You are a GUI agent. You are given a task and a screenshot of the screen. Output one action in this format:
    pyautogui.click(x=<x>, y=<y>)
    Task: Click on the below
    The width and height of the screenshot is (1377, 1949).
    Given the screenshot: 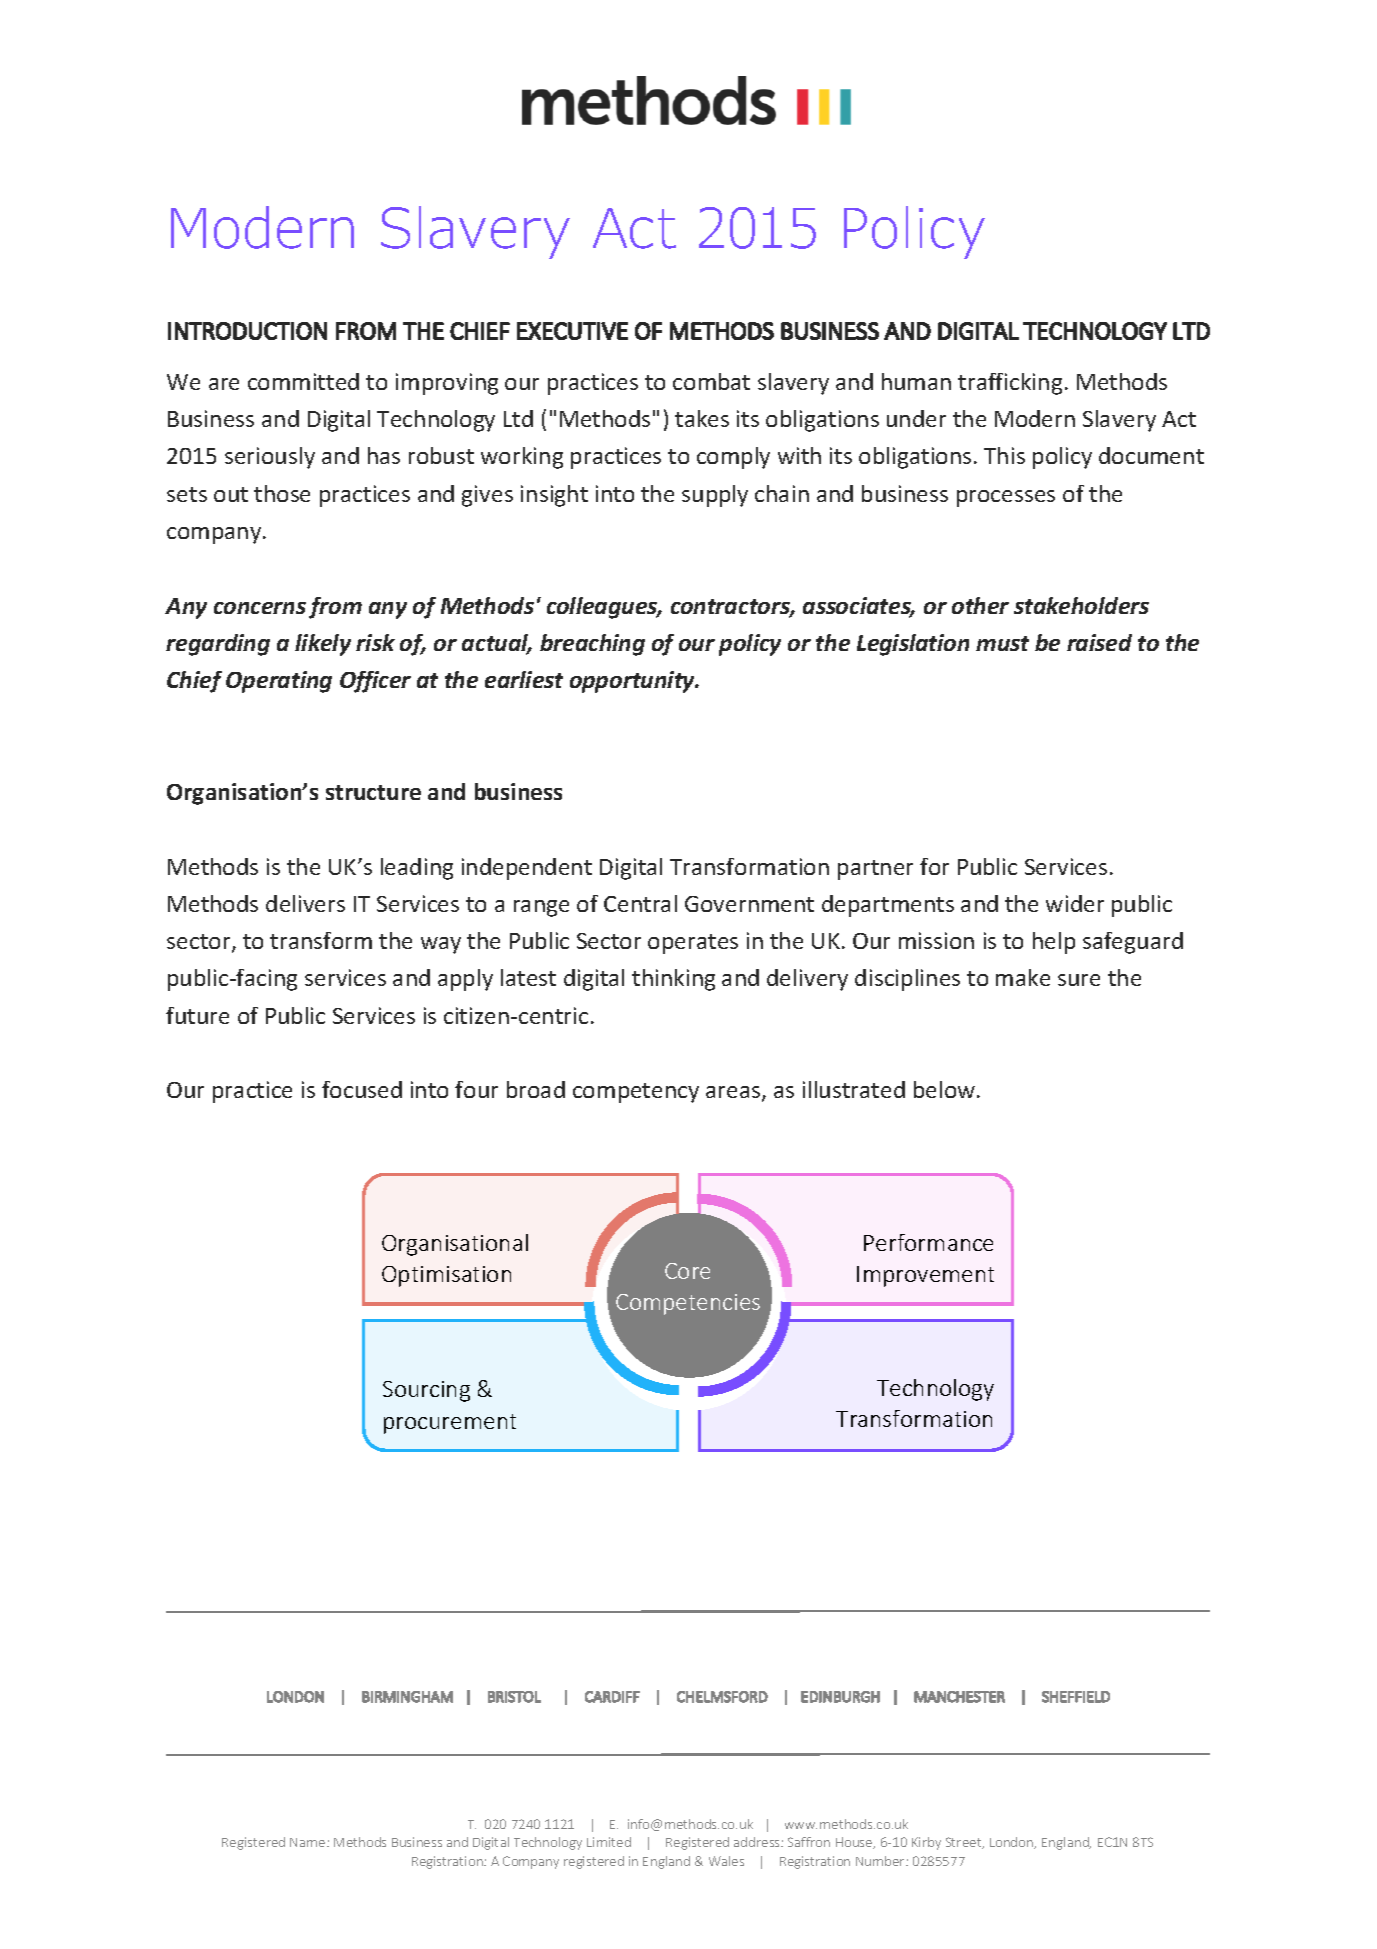 What is the action you would take?
    pyautogui.click(x=946, y=1089)
